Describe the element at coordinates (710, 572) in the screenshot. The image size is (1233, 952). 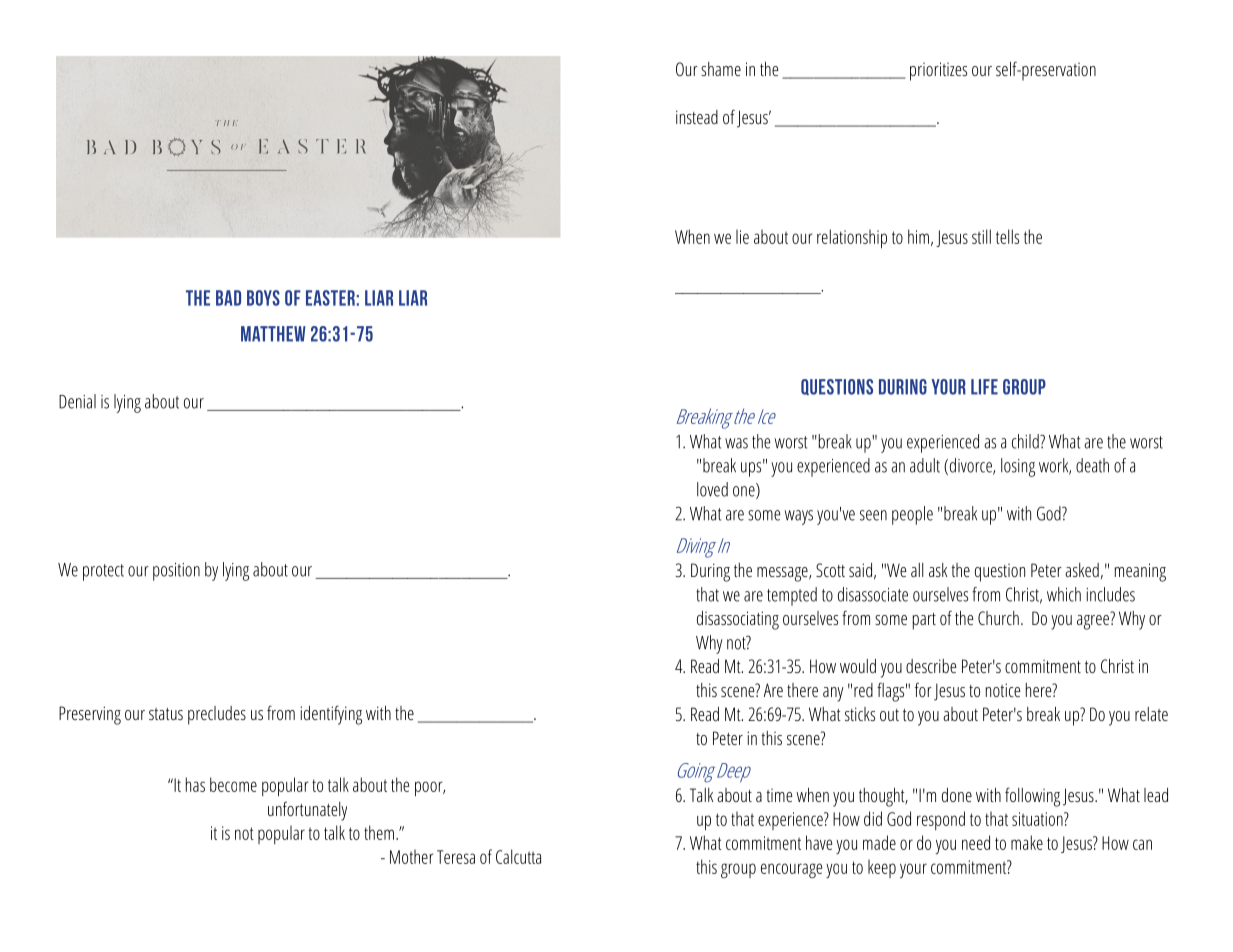
I see `During` at that location.
